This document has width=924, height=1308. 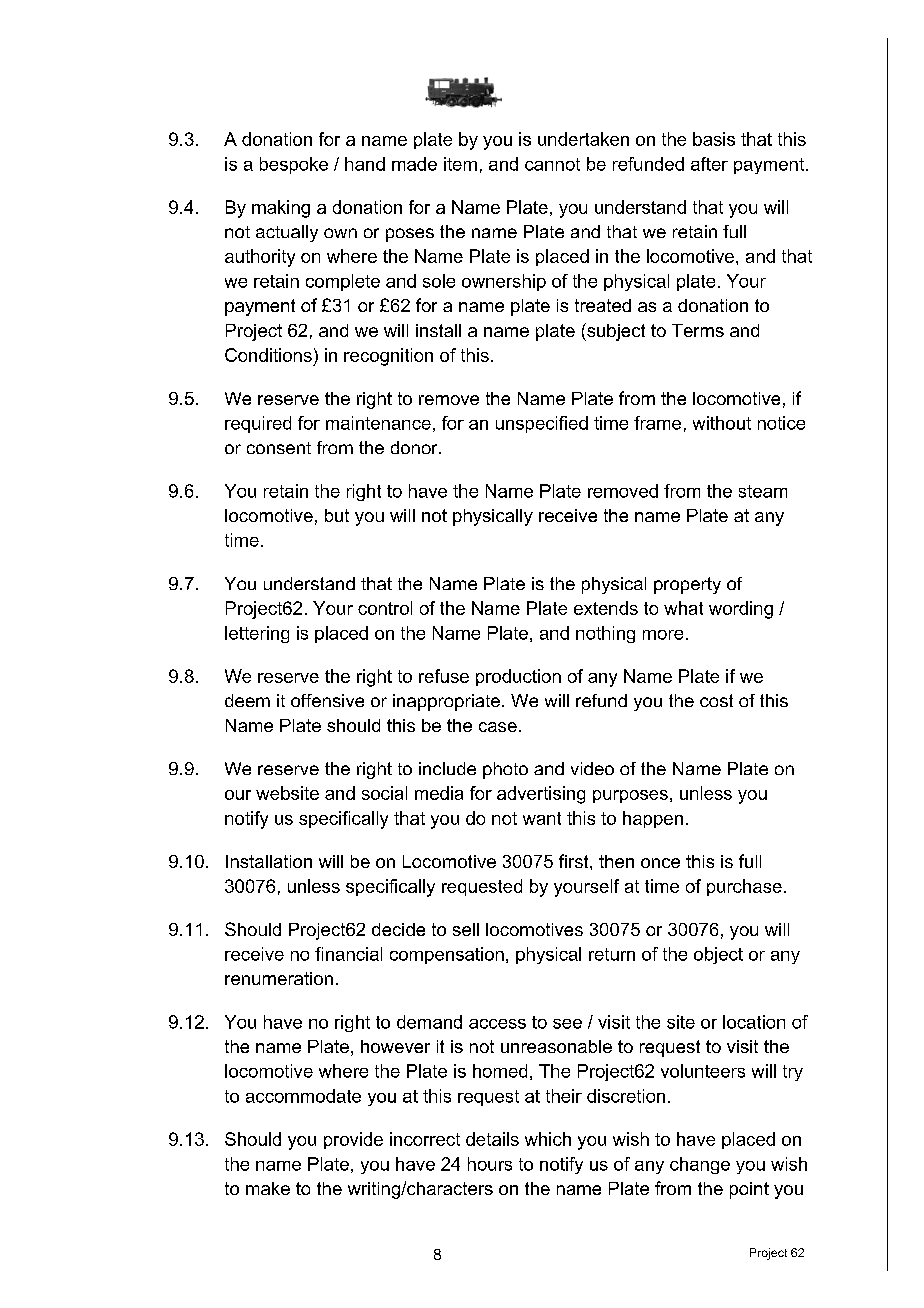 What do you see at coordinates (552, 164) in the document?
I see `cannot` at bounding box center [552, 164].
